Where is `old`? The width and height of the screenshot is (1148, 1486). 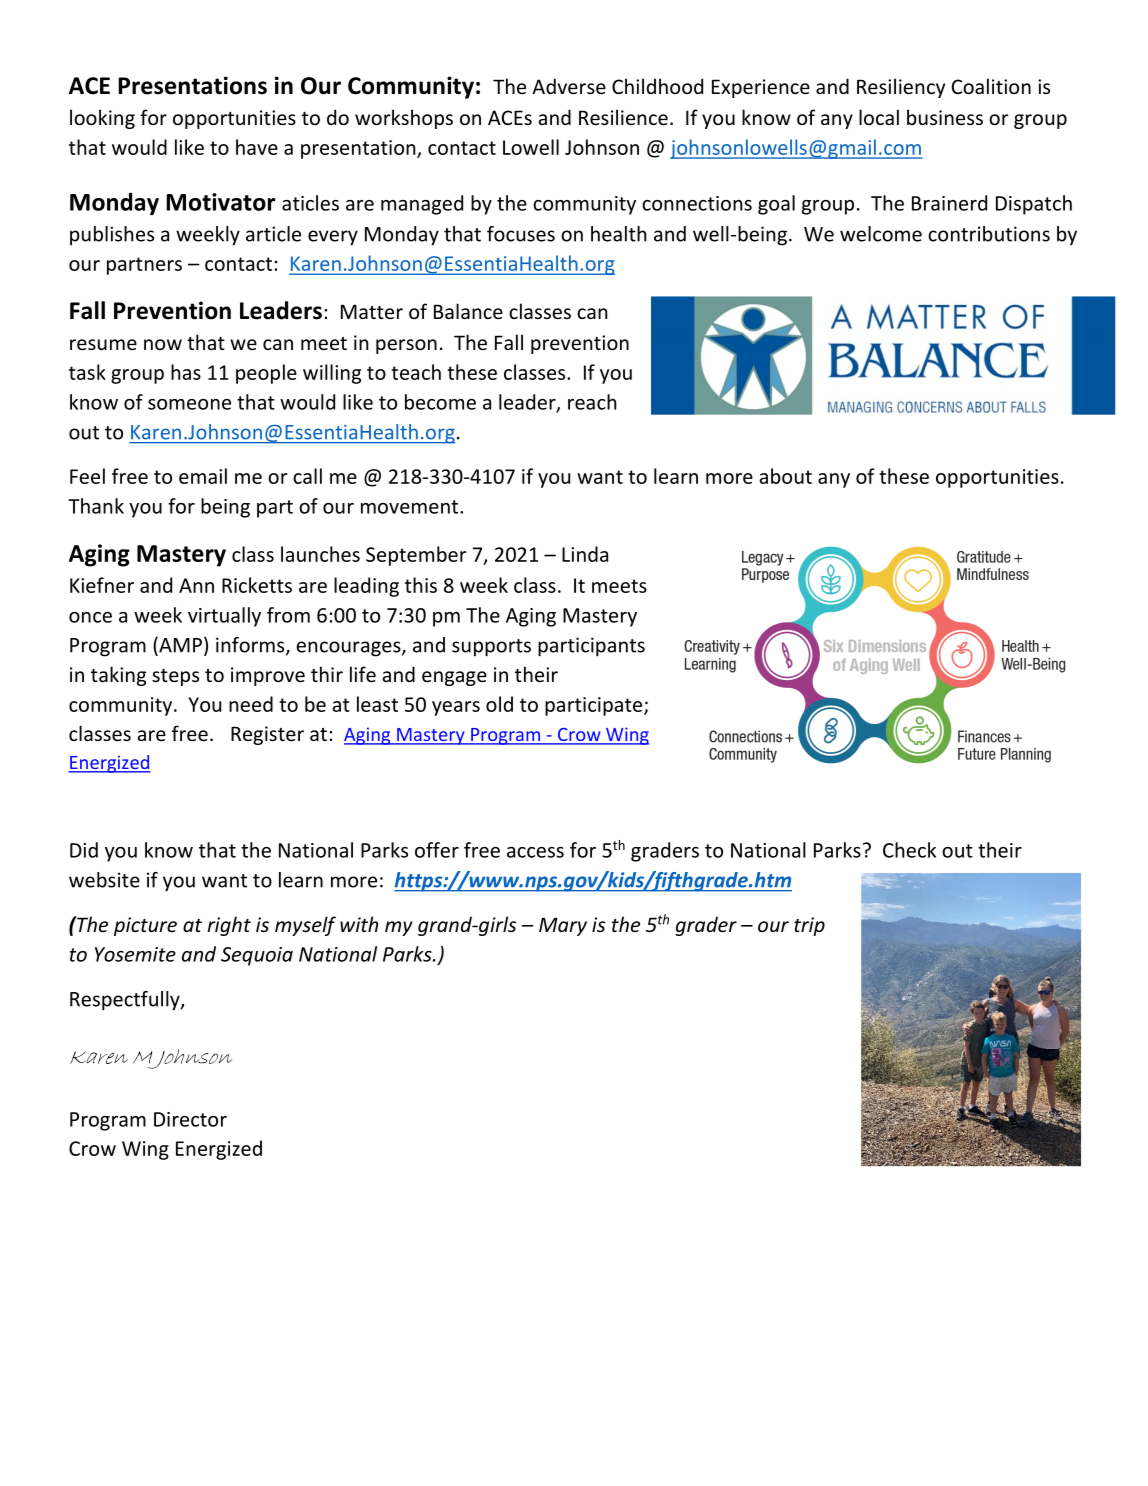 old is located at coordinates (499, 704).
